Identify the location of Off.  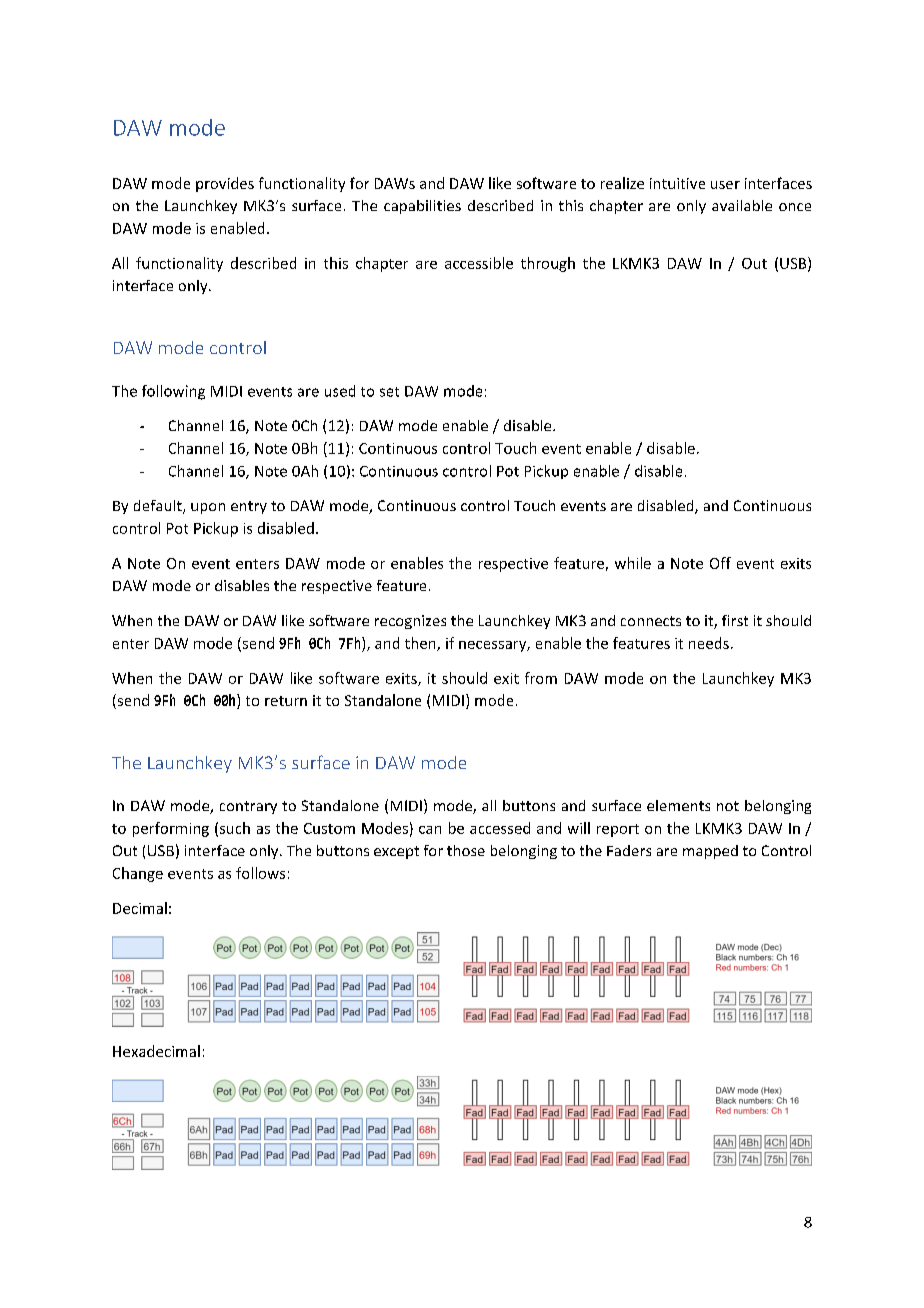
(720, 563).
